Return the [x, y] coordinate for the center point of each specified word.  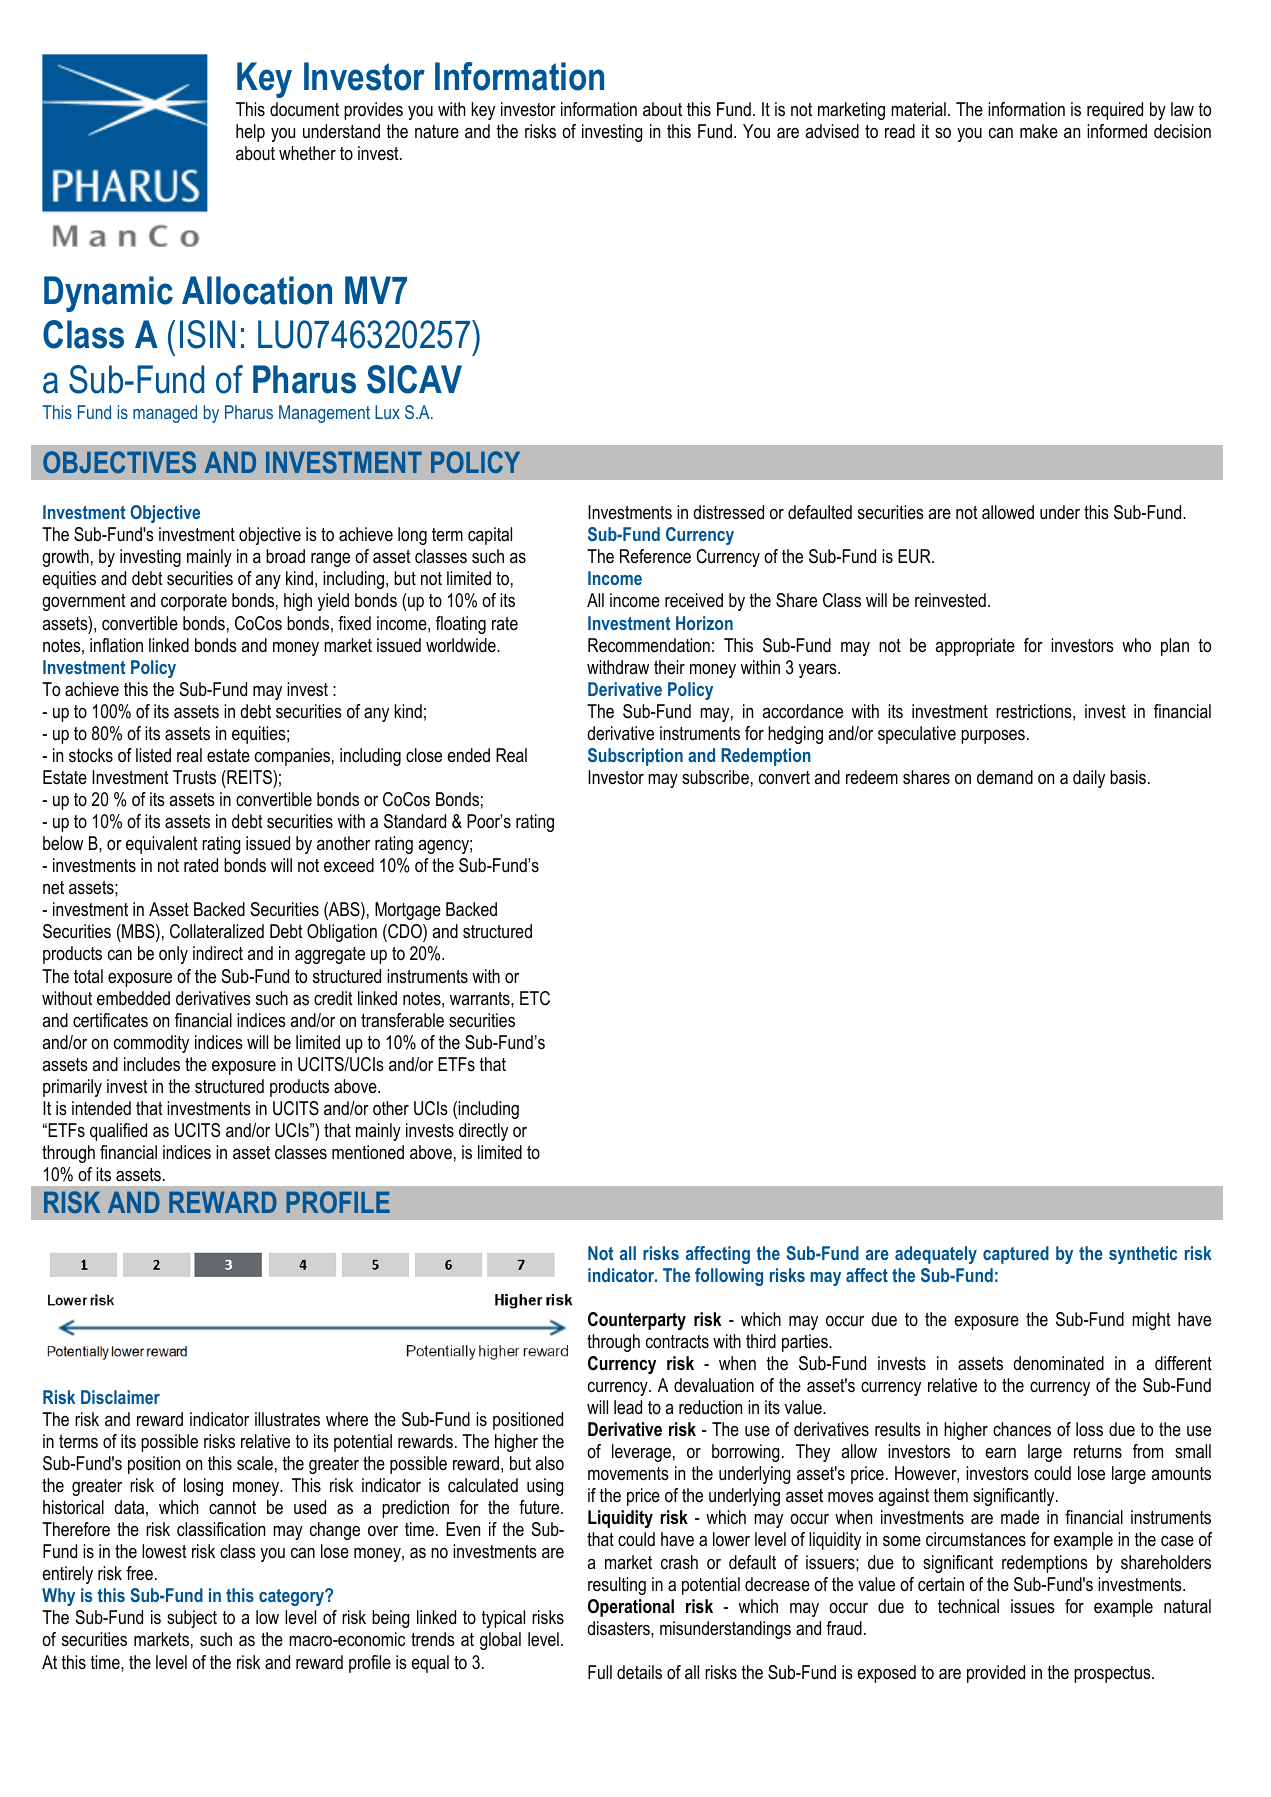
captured [1016, 1255]
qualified [118, 1132]
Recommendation [649, 645]
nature [437, 131]
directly [483, 1132]
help [250, 133]
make [1039, 131]
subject [192, 1619]
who [1136, 645]
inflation [116, 645]
